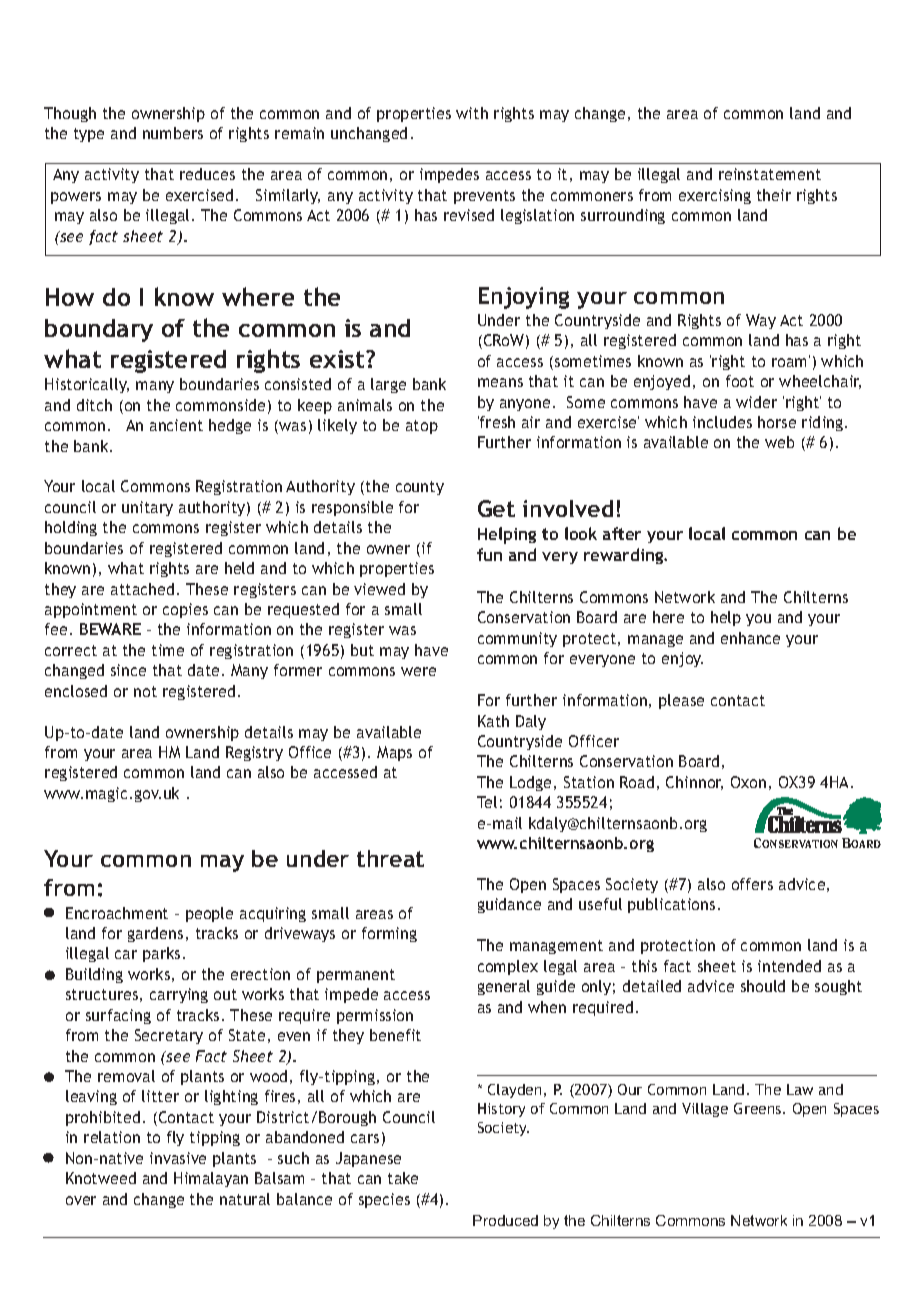  Describe the element at coordinates (176, 425) in the screenshot. I see `ancient` at that location.
